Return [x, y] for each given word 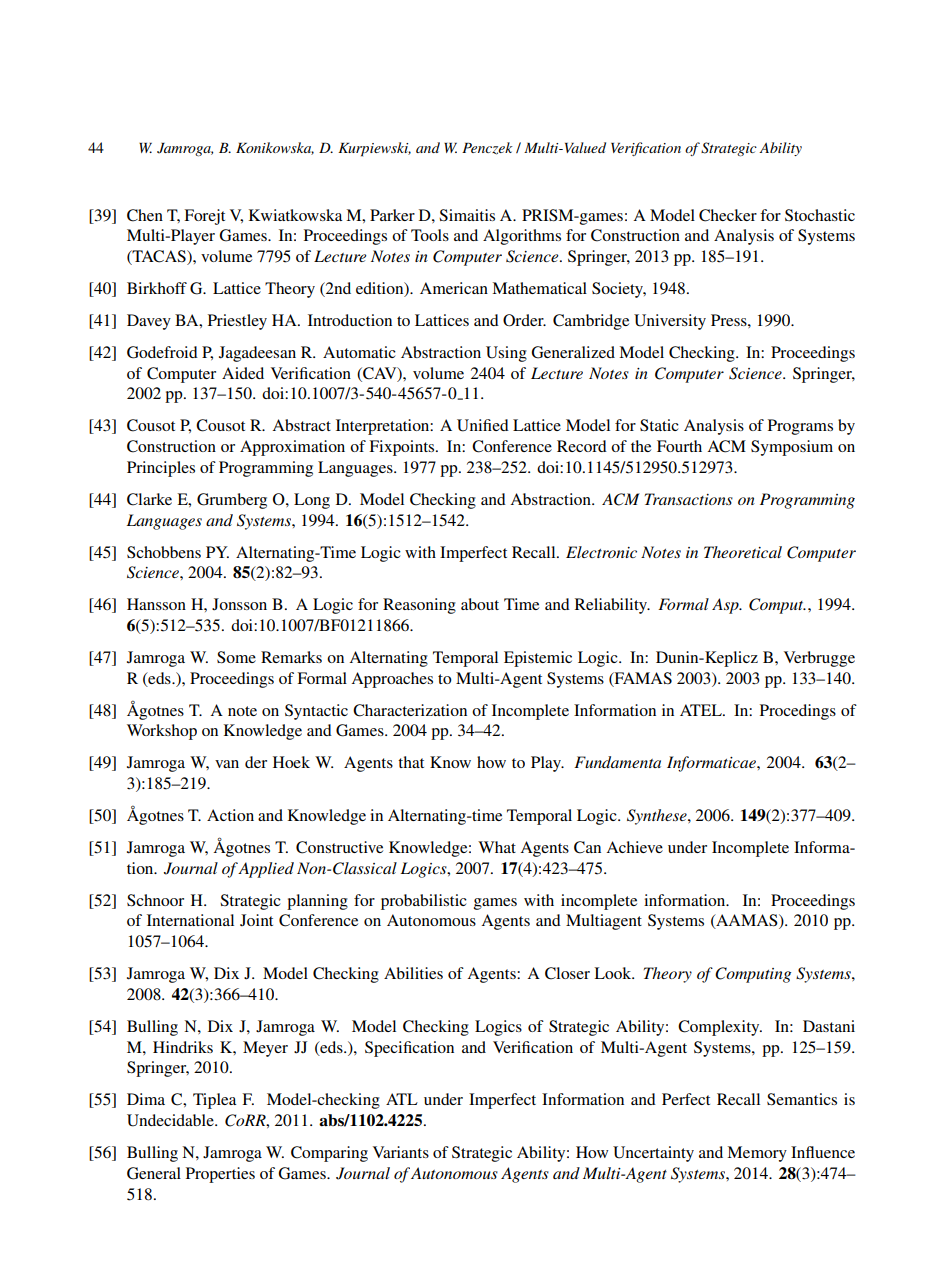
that [411, 762]
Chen [145, 215]
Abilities [413, 973]
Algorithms [522, 237]
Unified [483, 425]
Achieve [634, 847]
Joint [256, 920]
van [227, 764]
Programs [800, 427]
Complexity [720, 1028]
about [480, 604]
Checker [728, 215]
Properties [220, 1175]
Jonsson [239, 604]
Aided [243, 373]
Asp [726, 606]
